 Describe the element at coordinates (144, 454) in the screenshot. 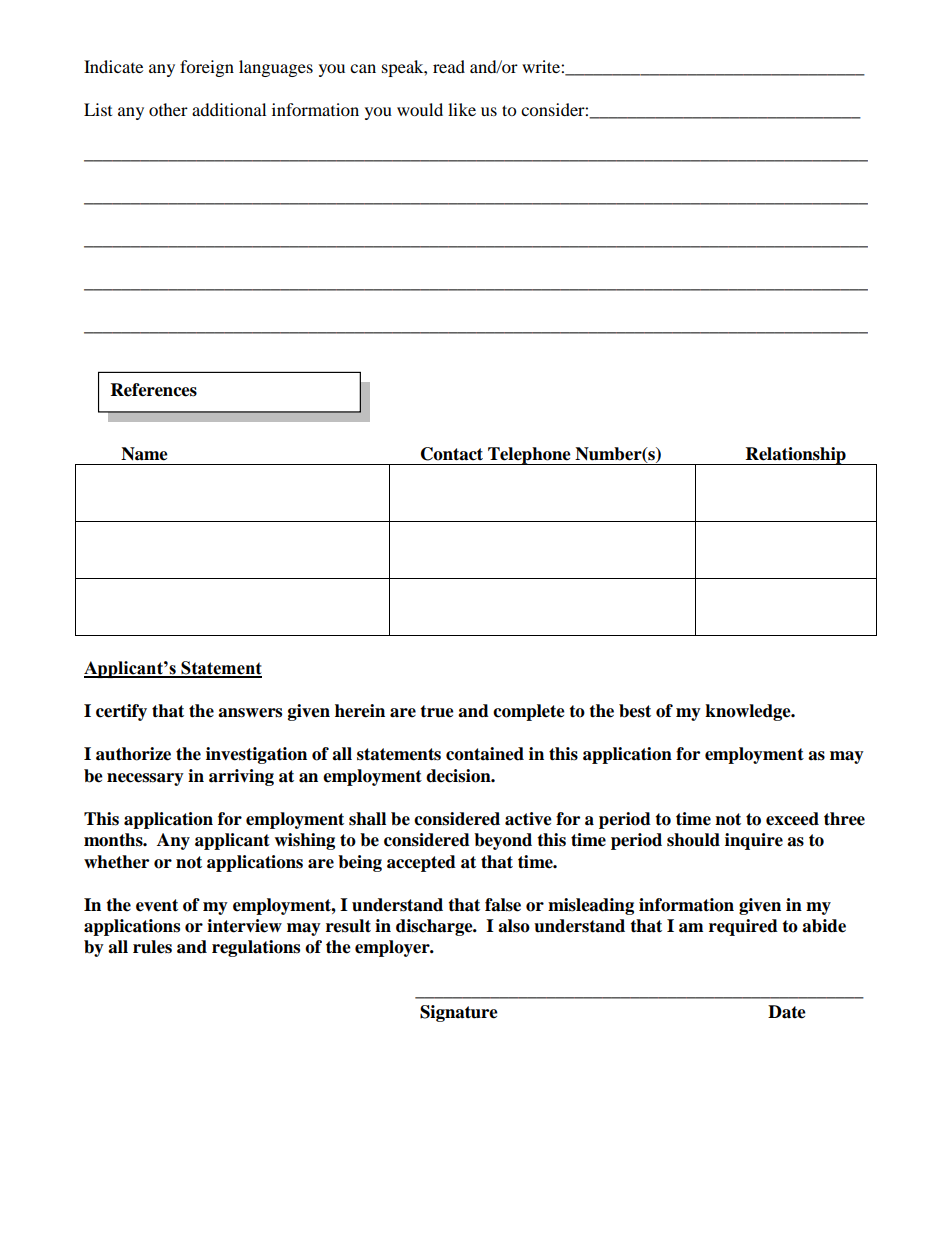

I see `Name` at that location.
